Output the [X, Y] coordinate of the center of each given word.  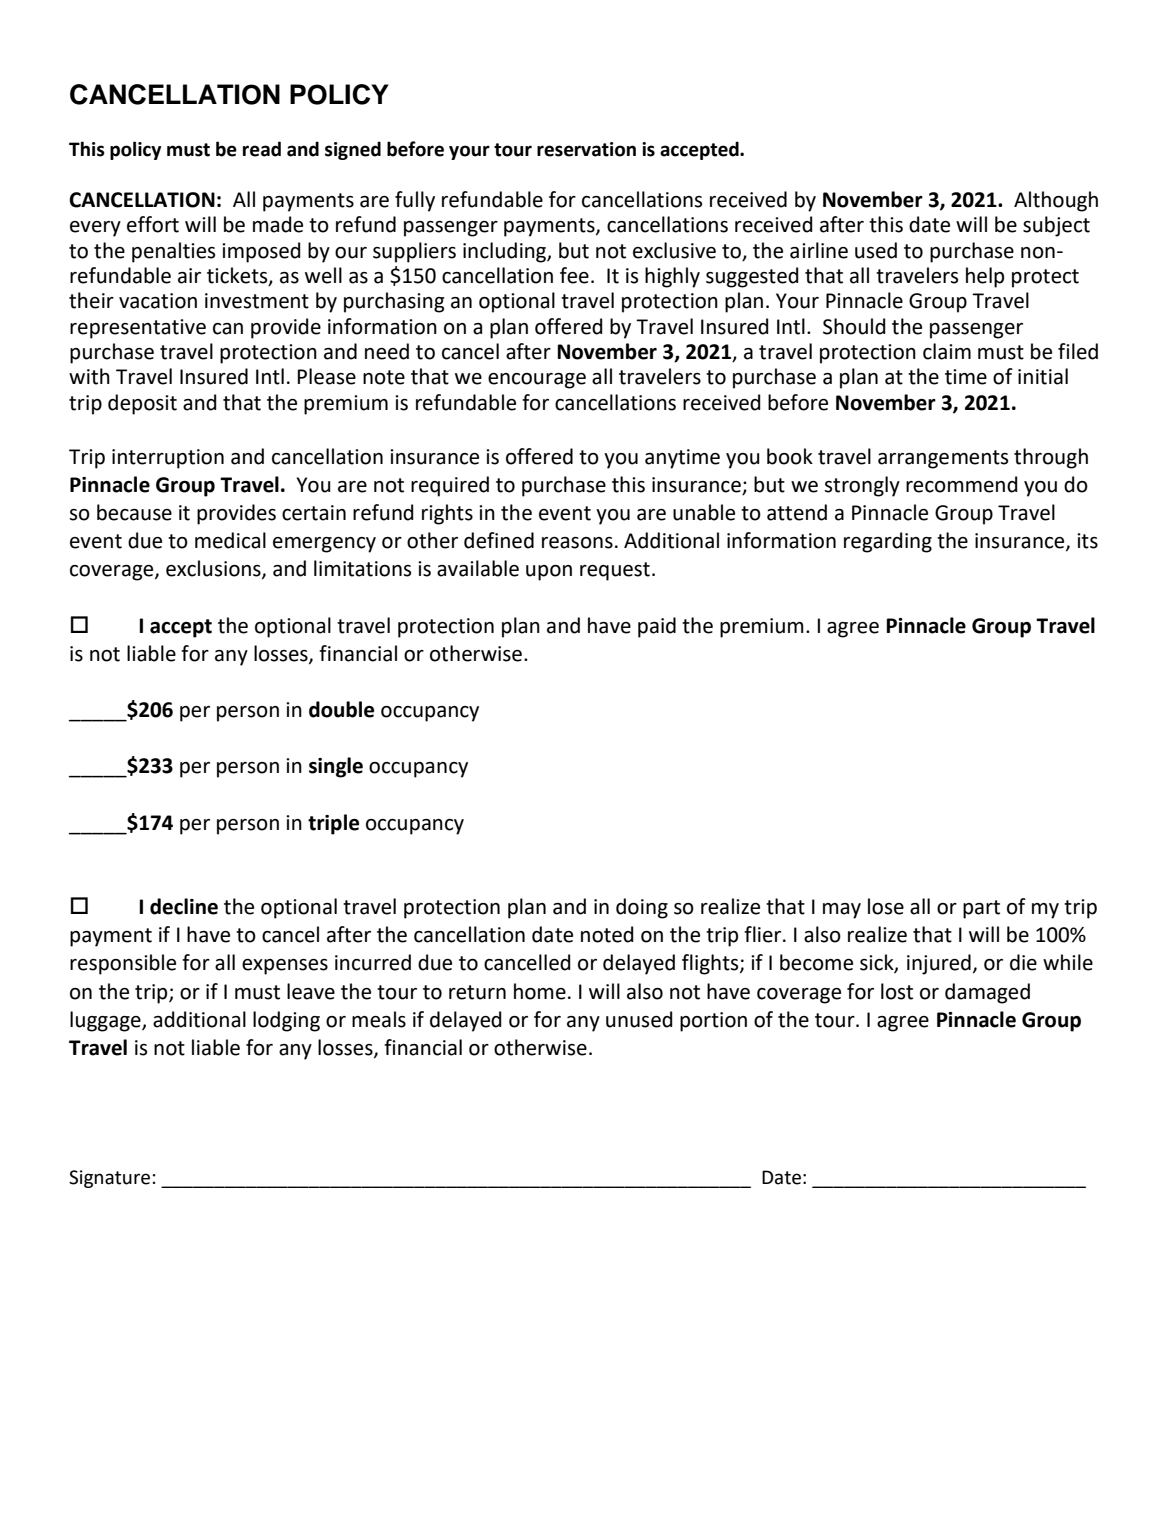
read [262, 149]
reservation [586, 149]
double [341, 709]
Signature [109, 1179]
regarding [888, 542]
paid [657, 627]
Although [1056, 201]
